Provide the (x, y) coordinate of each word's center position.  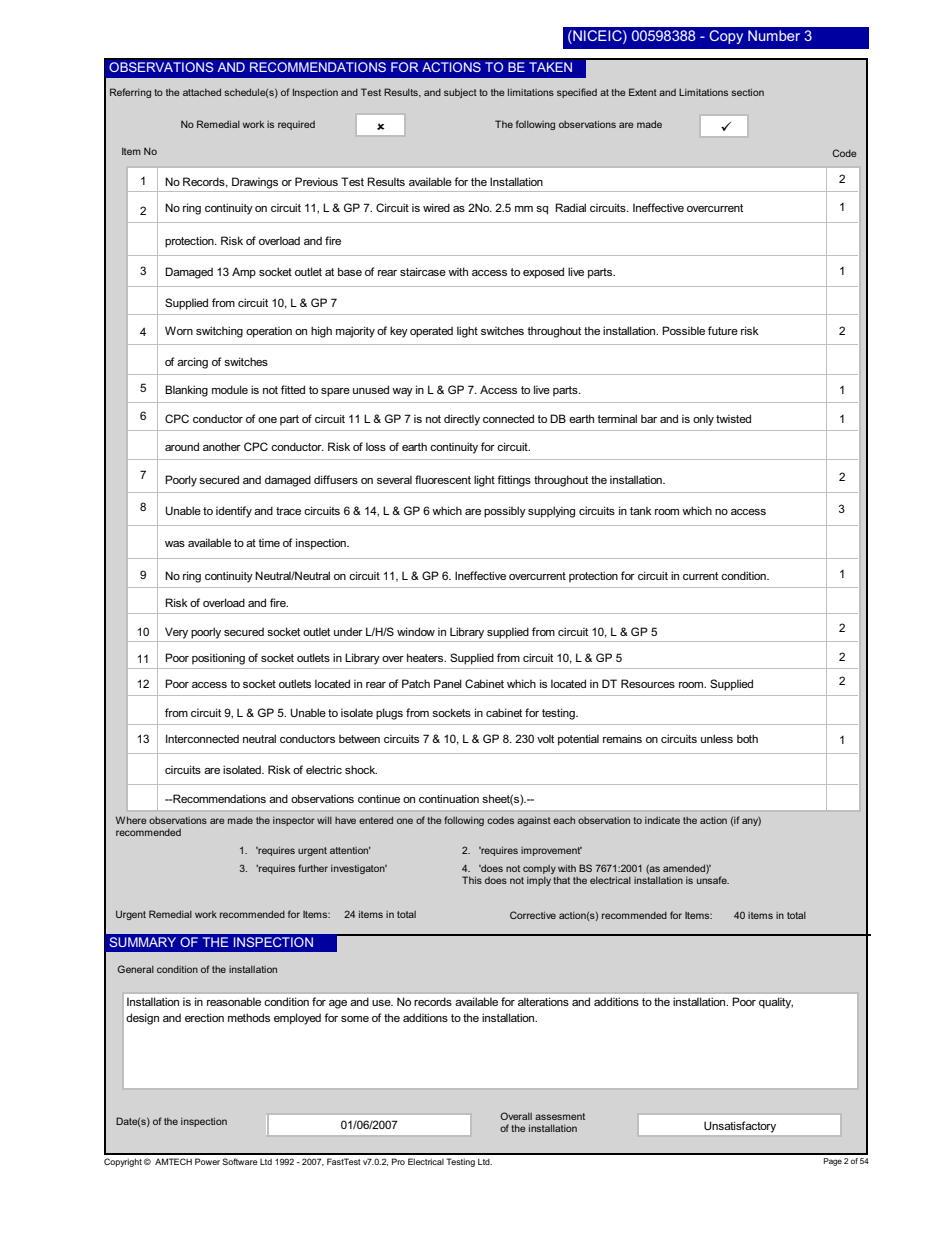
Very (176, 633)
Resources (648, 683)
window (416, 631)
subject (460, 93)
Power (207, 1161)
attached (202, 92)
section (748, 92)
